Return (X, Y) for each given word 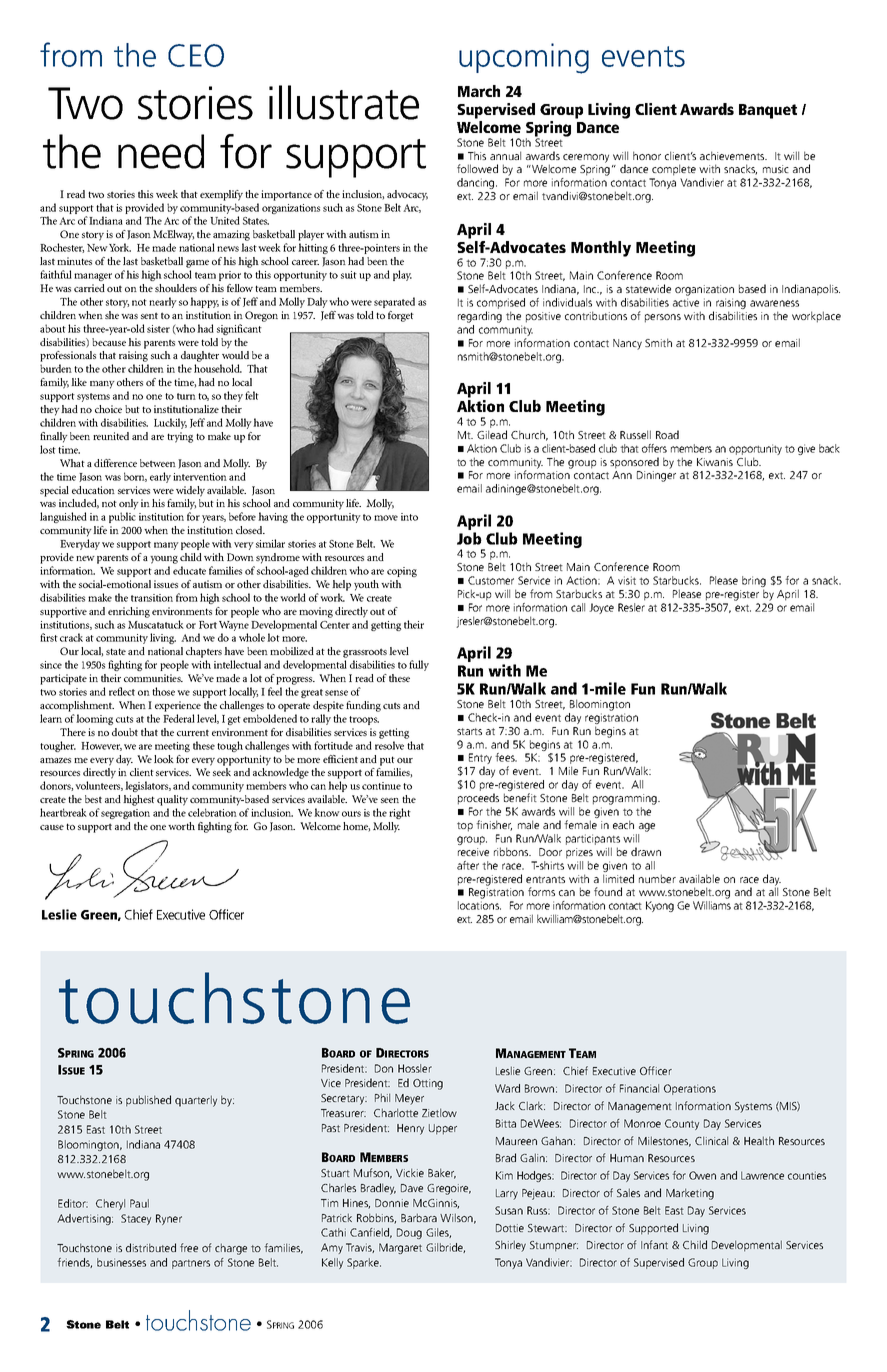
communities (153, 678)
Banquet (768, 111)
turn (186, 396)
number (657, 878)
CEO (196, 55)
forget (401, 316)
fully (419, 665)
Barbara (419, 1217)
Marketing (690, 1194)
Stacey (136, 1219)
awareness (774, 303)
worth (181, 826)
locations (479, 905)
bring (754, 583)
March (479, 91)
